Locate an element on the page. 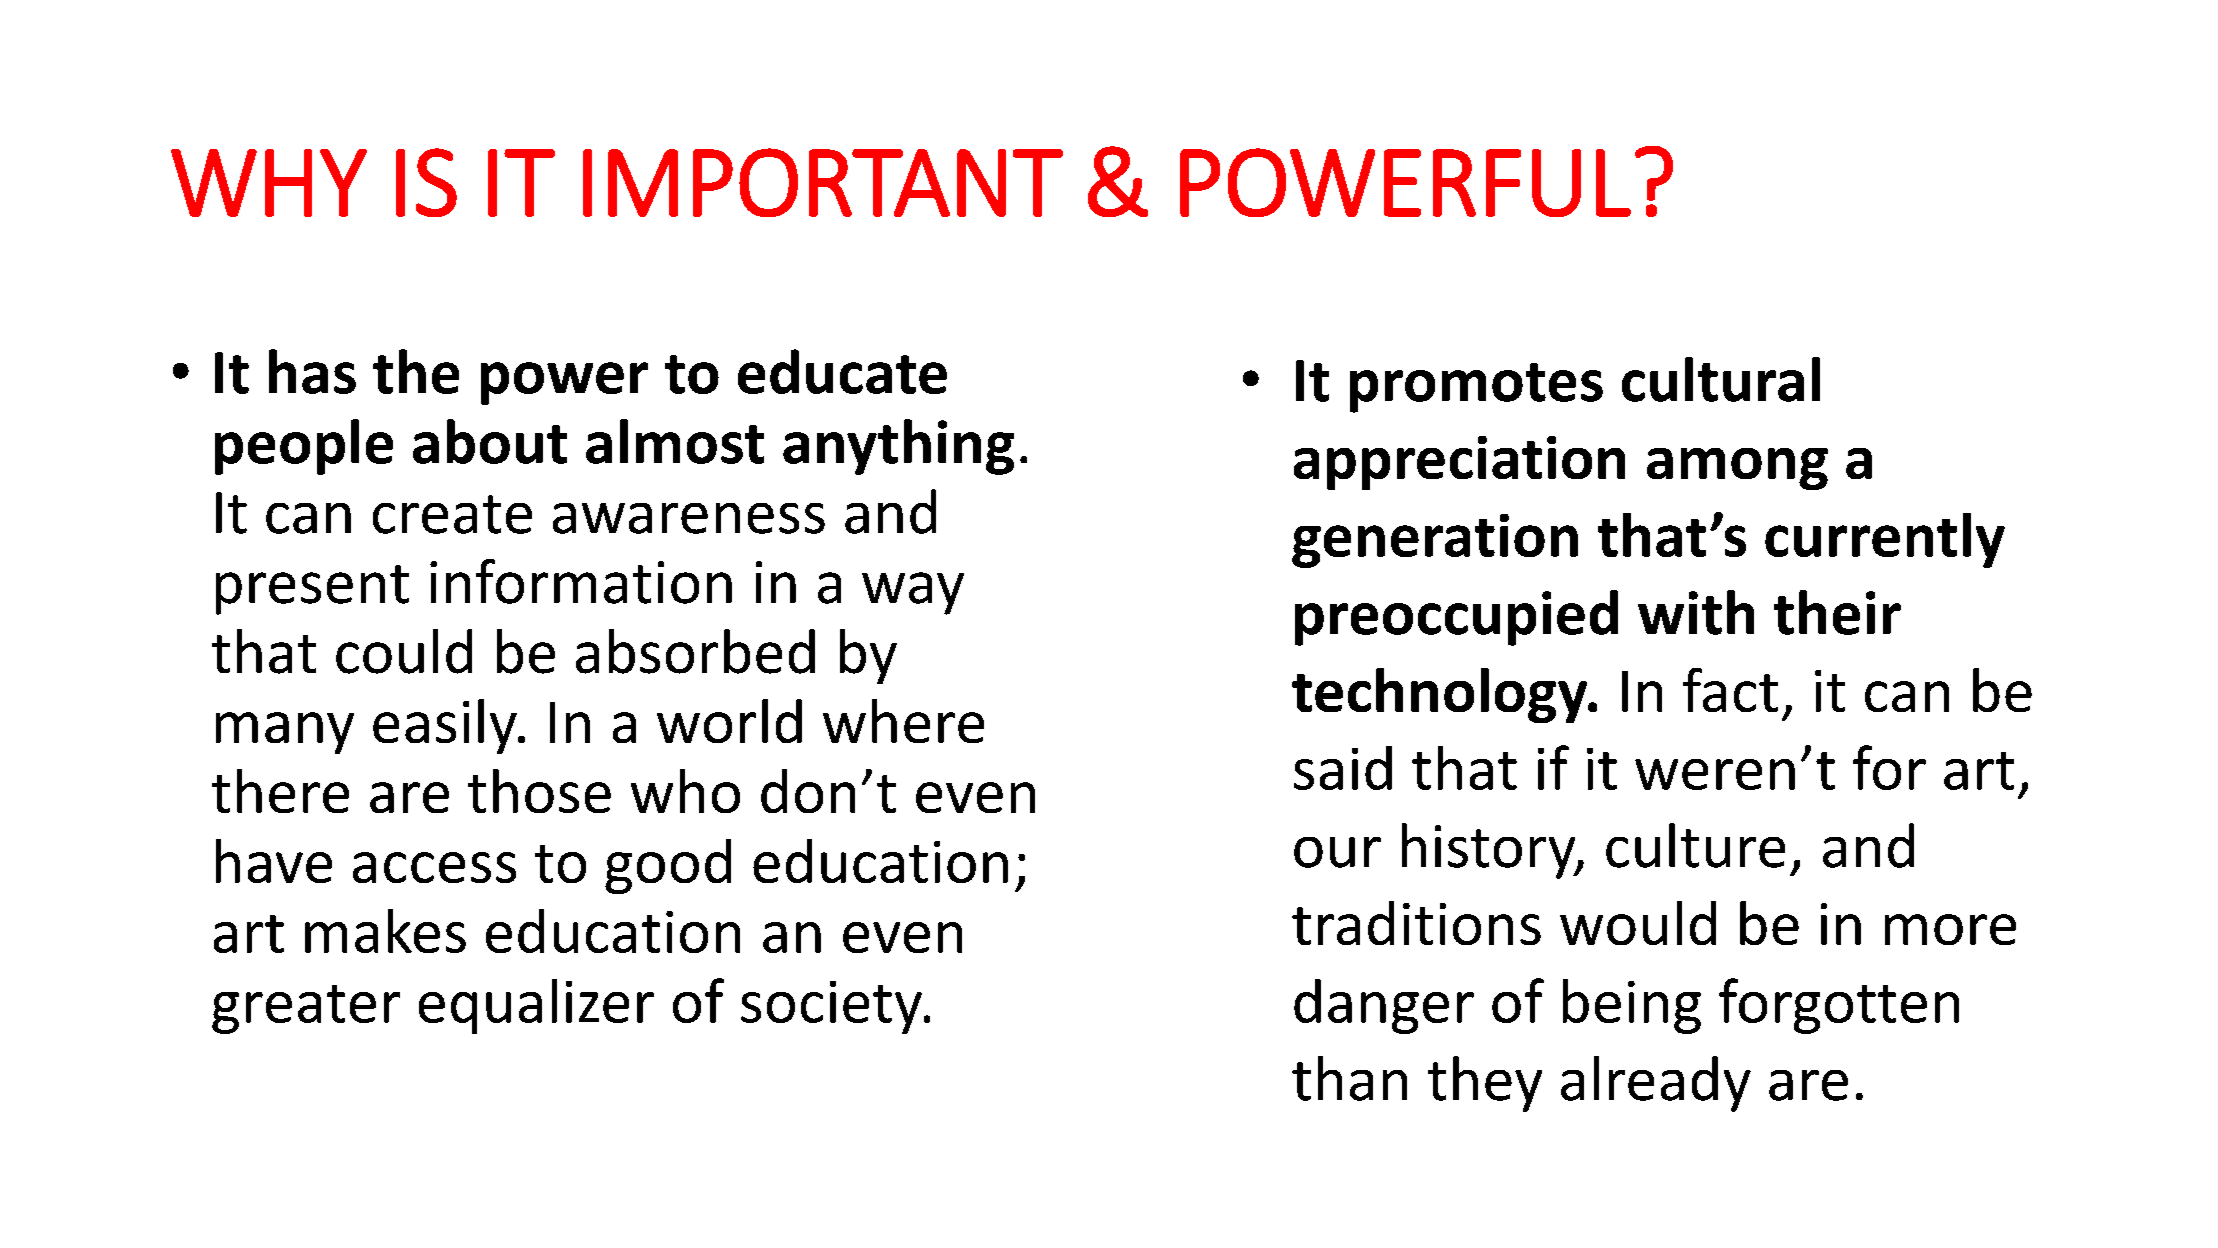  our is located at coordinates (1337, 852).
